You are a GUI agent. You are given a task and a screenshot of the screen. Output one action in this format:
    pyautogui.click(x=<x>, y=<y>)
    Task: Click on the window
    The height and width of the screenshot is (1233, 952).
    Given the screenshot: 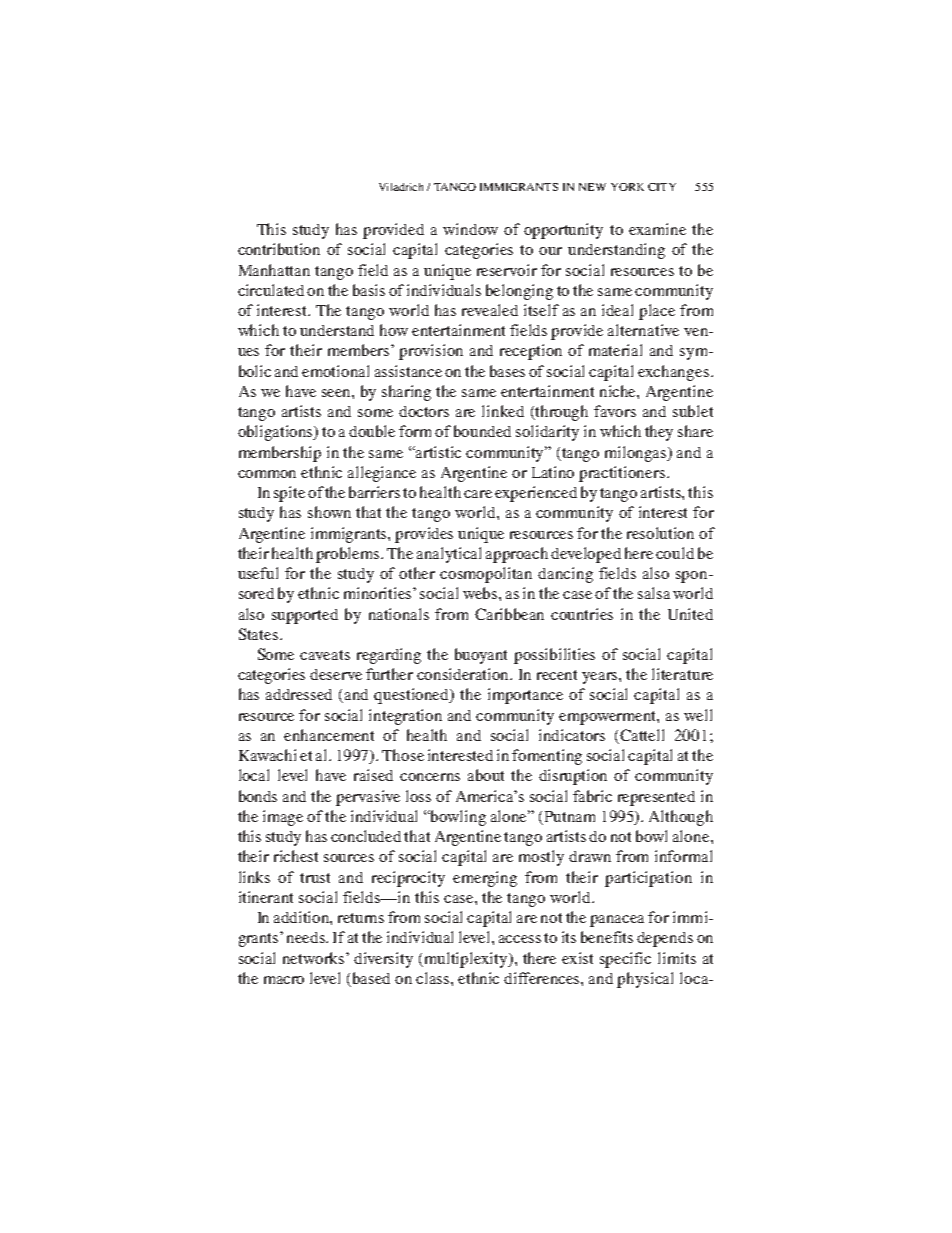 What is the action you would take?
    pyautogui.click(x=470, y=229)
